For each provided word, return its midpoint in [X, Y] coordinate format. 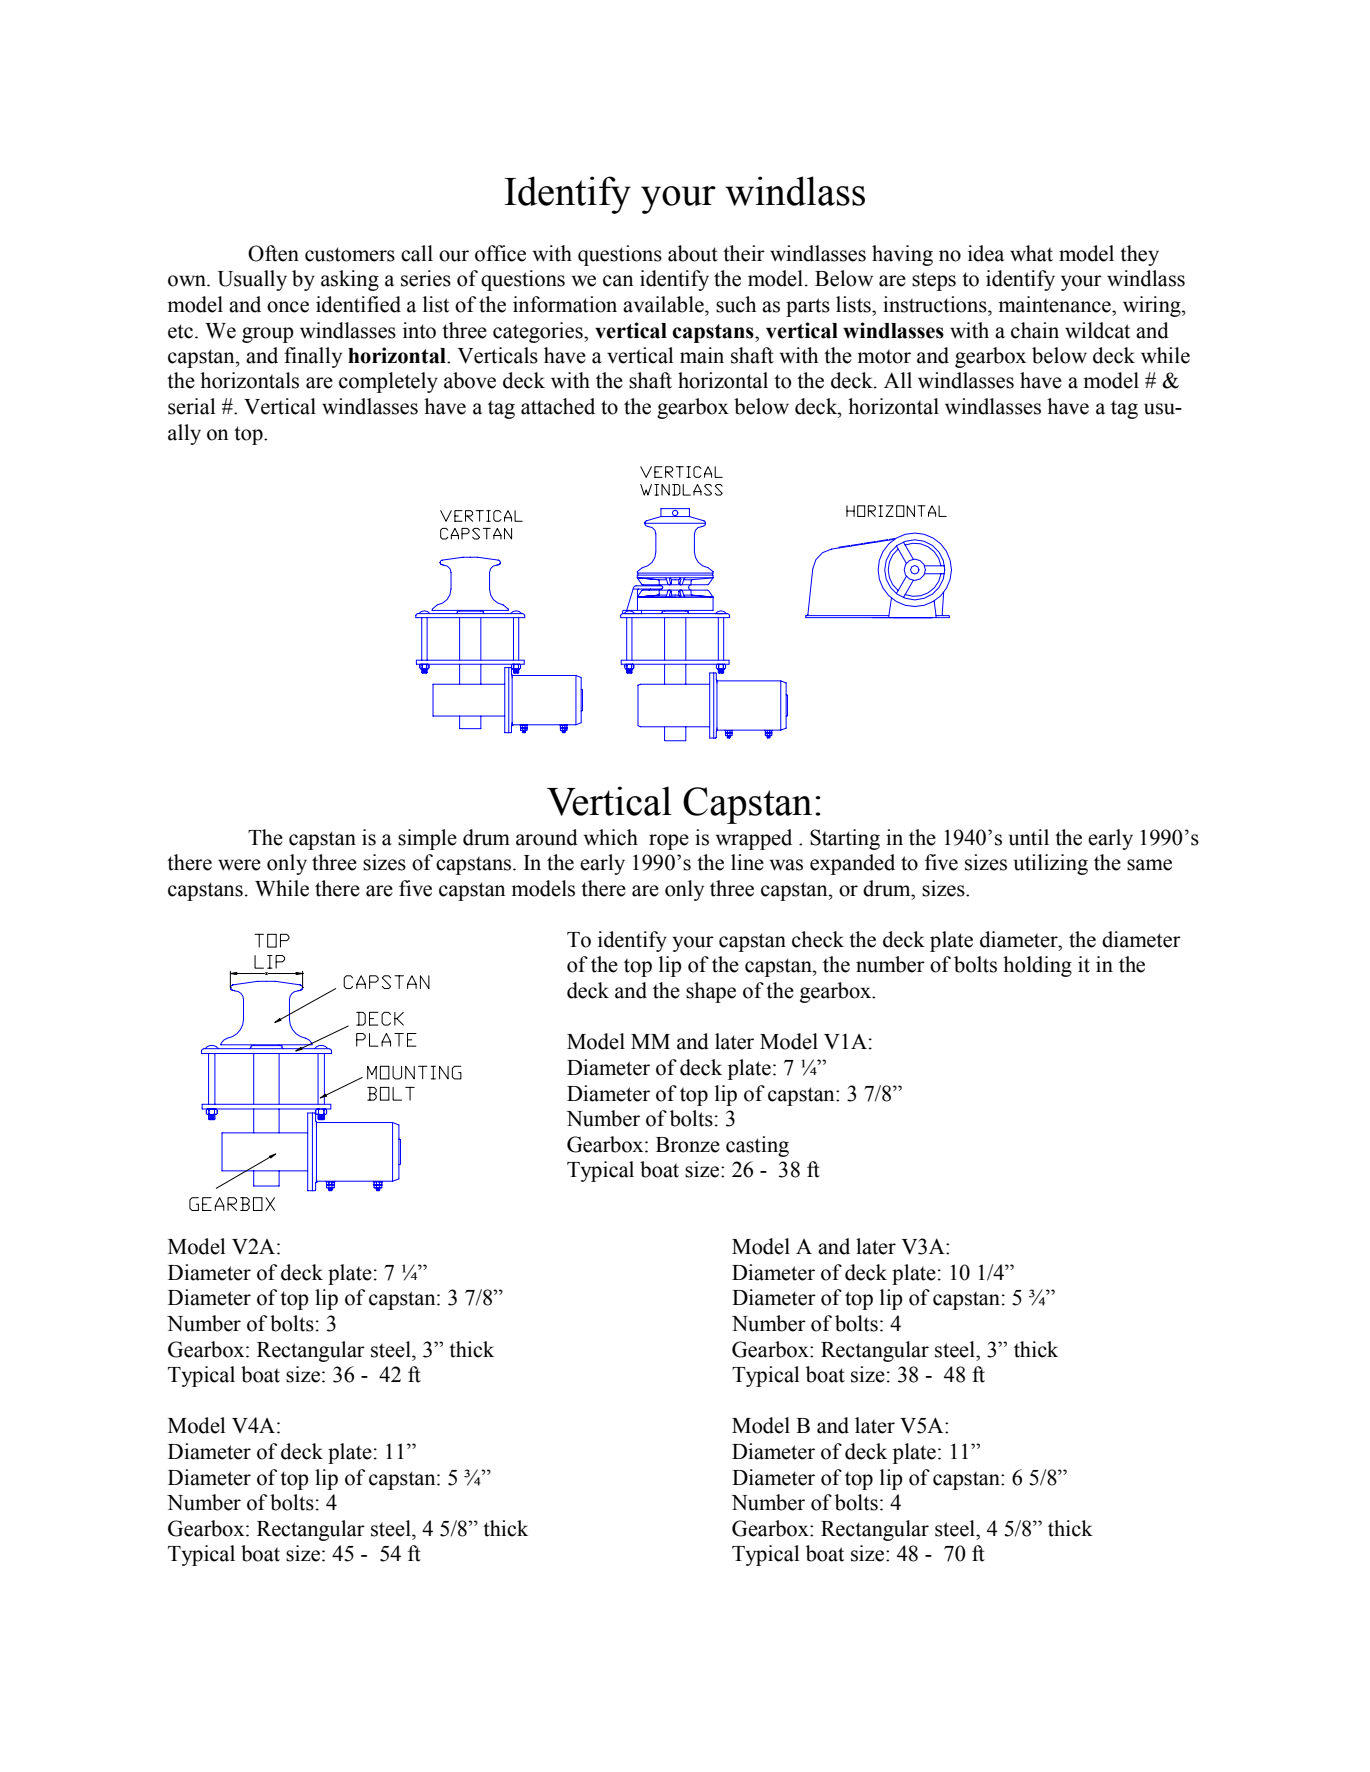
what [1031, 253]
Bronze [688, 1145]
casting [757, 1146]
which [611, 837]
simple [427, 839]
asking [350, 280]
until [1029, 837]
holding [1037, 966]
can [618, 281]
